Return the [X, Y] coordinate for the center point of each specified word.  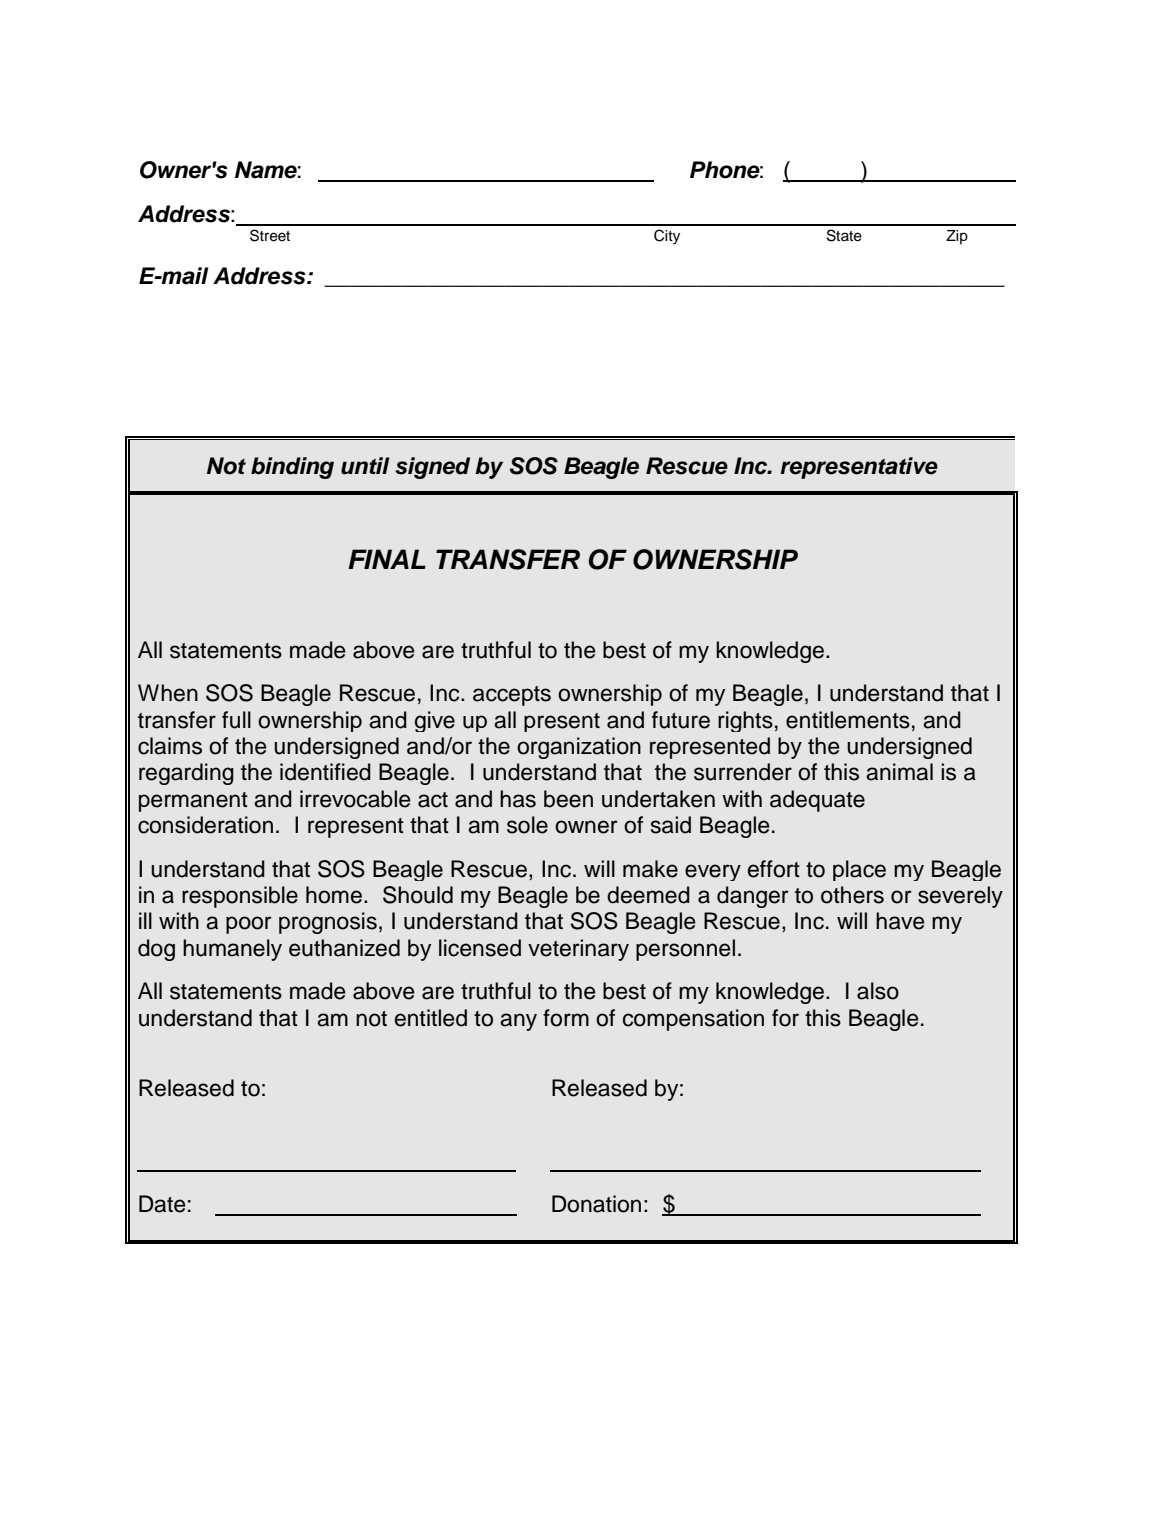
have [900, 921]
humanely [232, 950]
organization [579, 748]
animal [899, 772]
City [667, 237]
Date [162, 1204]
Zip [957, 237]
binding [292, 468]
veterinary [578, 950]
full [236, 720]
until [365, 466]
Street [270, 235]
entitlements [848, 720]
